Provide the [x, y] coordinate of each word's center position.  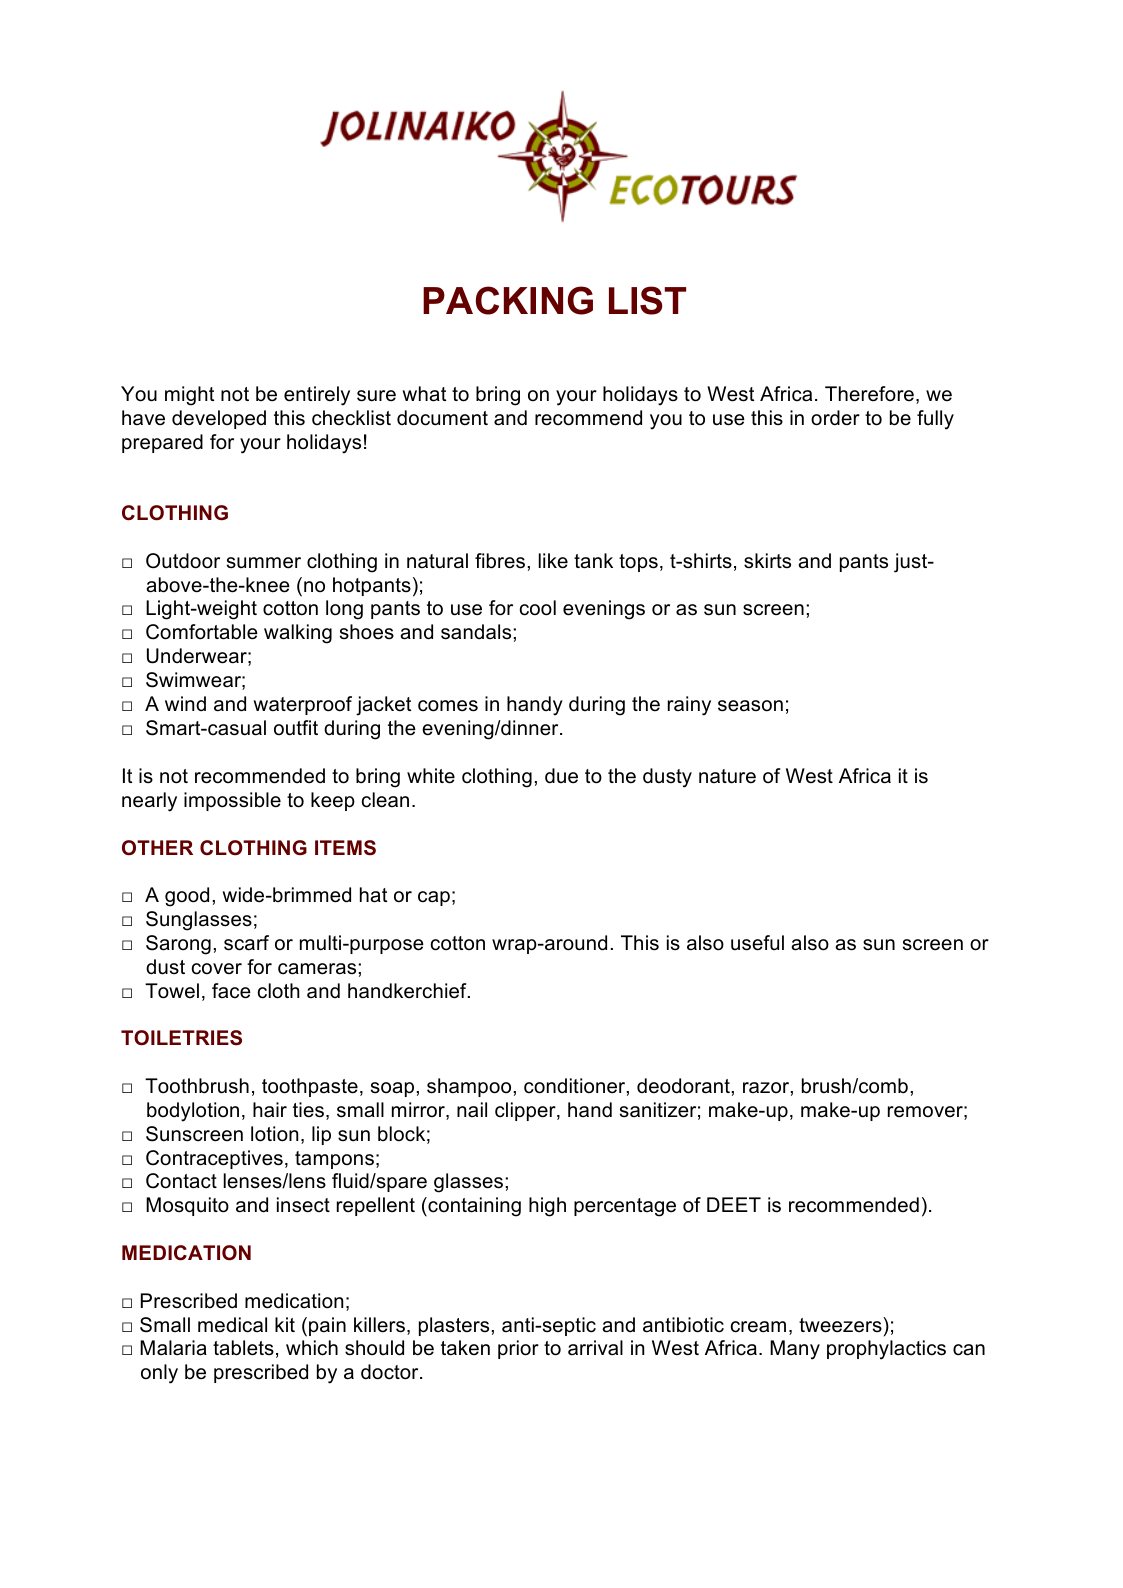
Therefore [869, 394]
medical [232, 1325]
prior [518, 1349]
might [189, 396]
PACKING [508, 300]
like [553, 561]
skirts [767, 560]
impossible [232, 801]
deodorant [683, 1086]
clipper [526, 1111]
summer [264, 563]
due [561, 776]
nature [727, 776]
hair [270, 1110]
